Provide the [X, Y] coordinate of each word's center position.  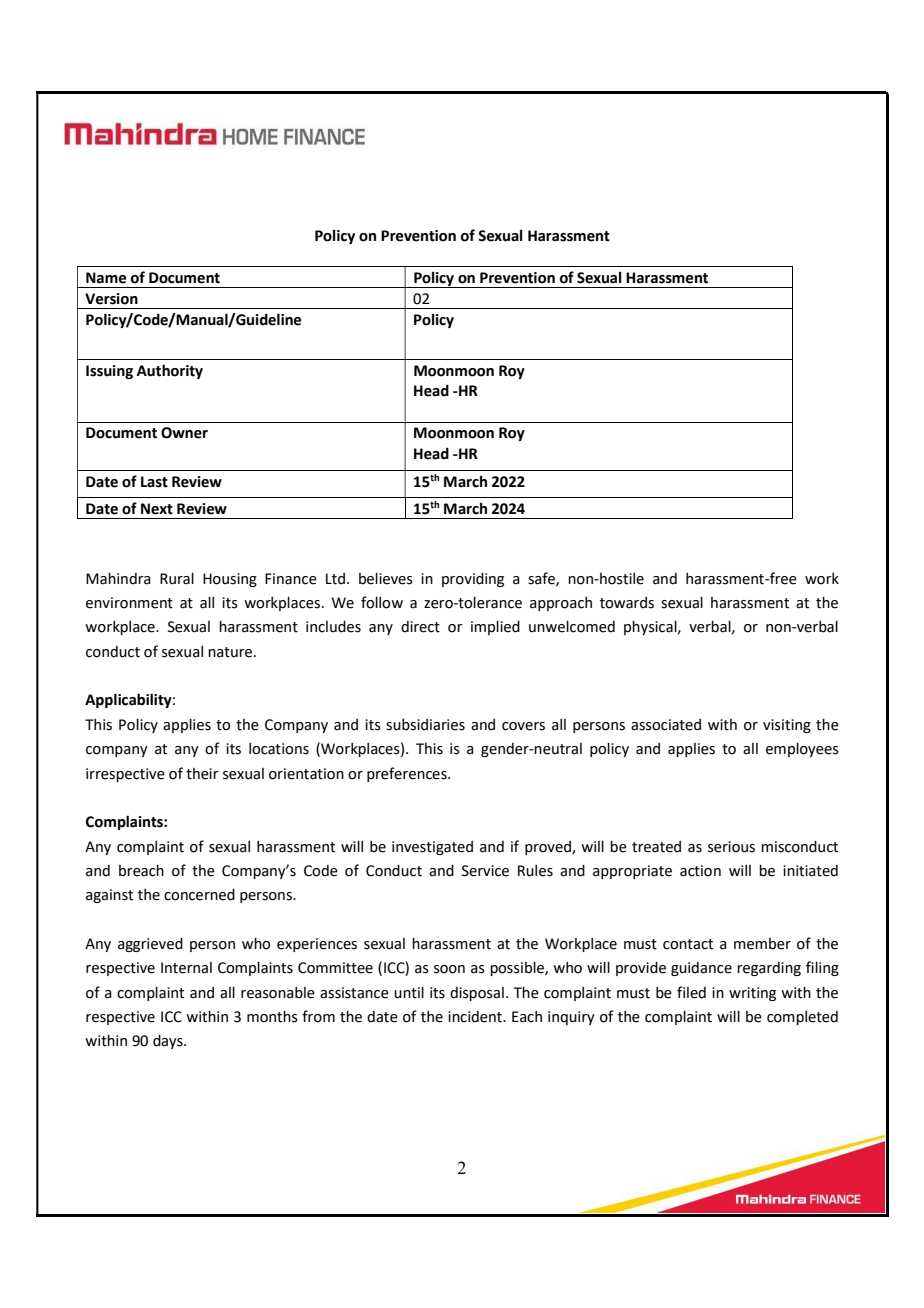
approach [561, 604]
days [169, 1042]
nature [230, 652]
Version [111, 299]
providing [473, 580]
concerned [199, 895]
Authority [170, 371]
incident [476, 1017]
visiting [787, 726]
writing [752, 994]
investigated [432, 848]
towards [627, 603]
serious [731, 847]
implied [495, 628]
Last [154, 482]
